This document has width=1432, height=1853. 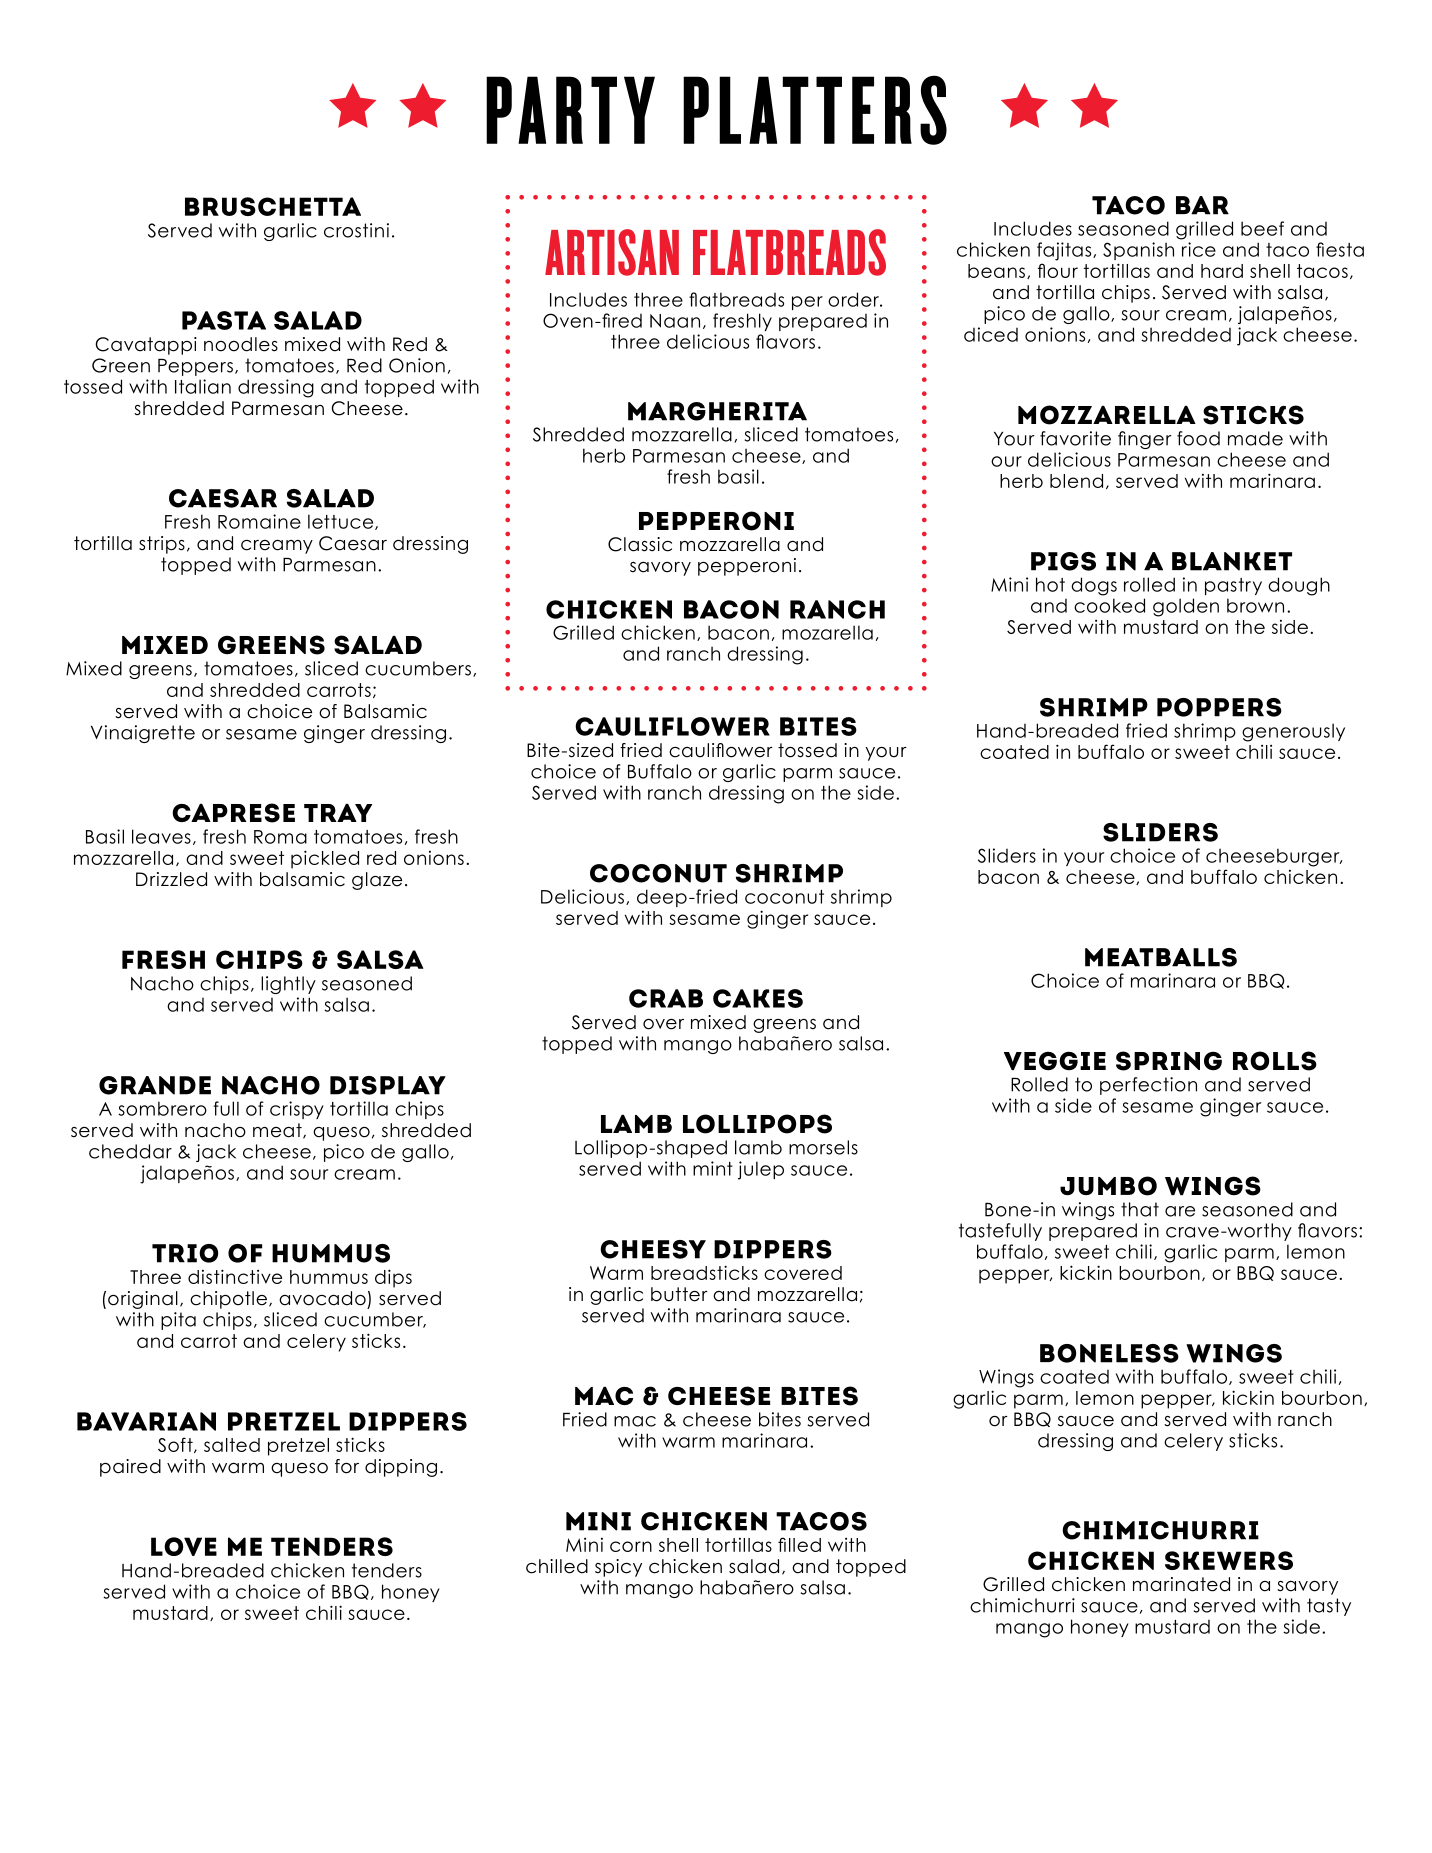 What do you see at coordinates (1202, 205) in the document?
I see `BAR` at bounding box center [1202, 205].
